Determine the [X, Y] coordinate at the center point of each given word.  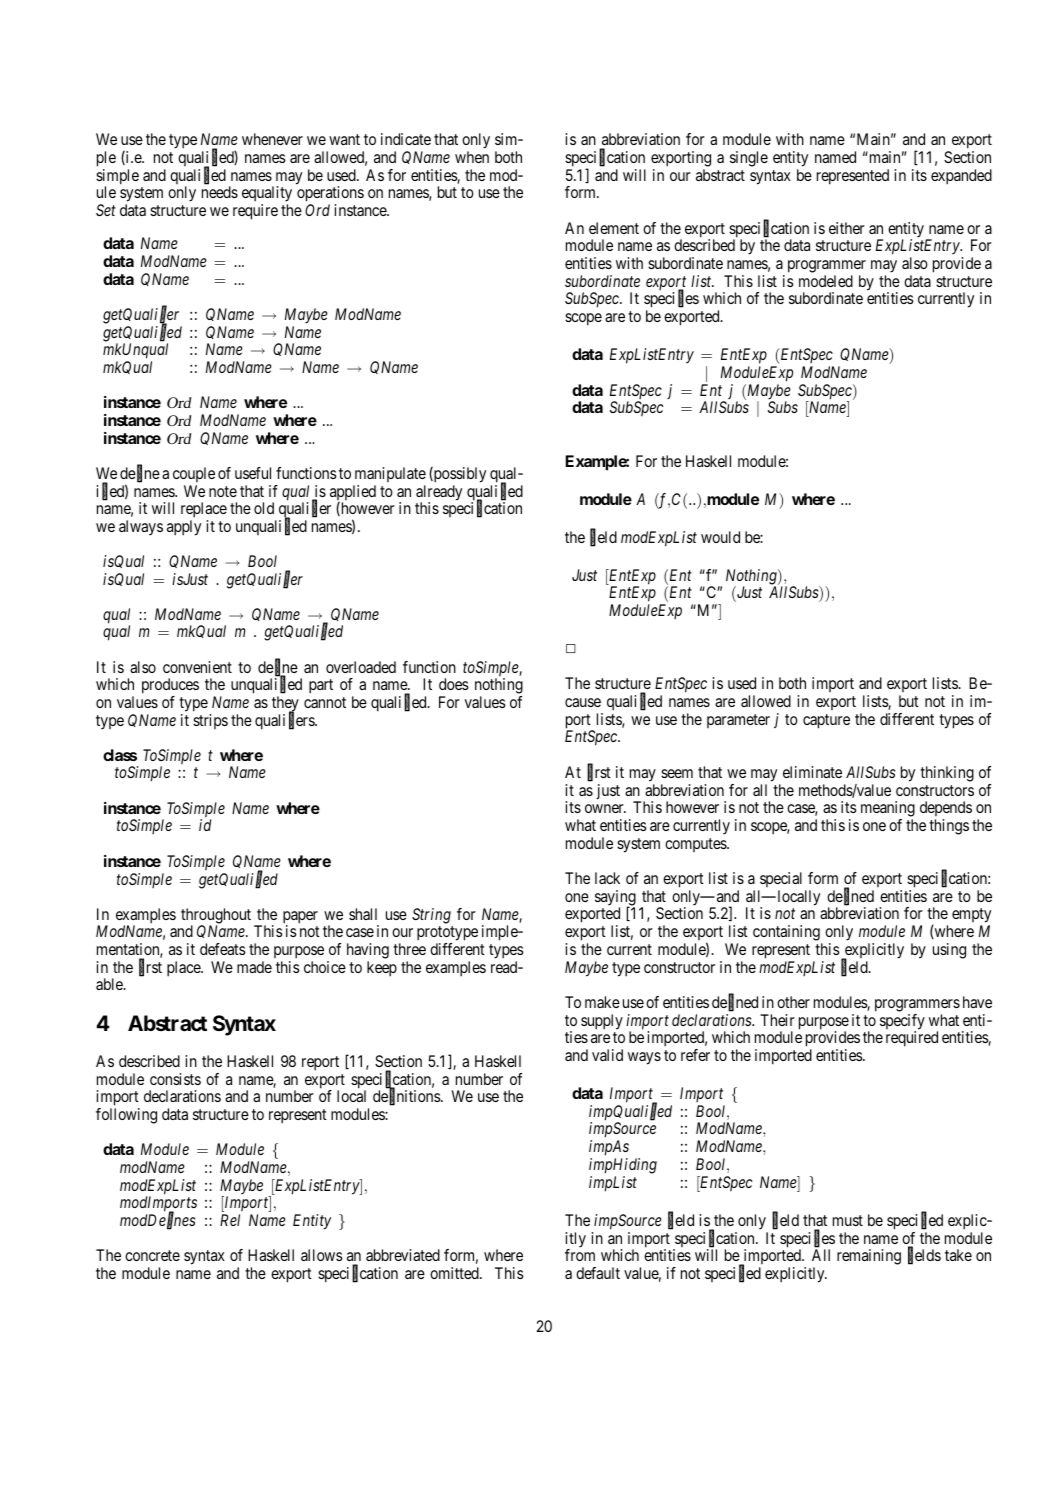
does [454, 684]
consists [175, 1079]
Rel [230, 1220]
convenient [197, 667]
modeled [826, 281]
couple [194, 474]
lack [607, 878]
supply [602, 1022]
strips [210, 721]
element [614, 228]
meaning [888, 810]
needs [220, 192]
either [847, 228]
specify [902, 1023]
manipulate [390, 474]
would [720, 537]
